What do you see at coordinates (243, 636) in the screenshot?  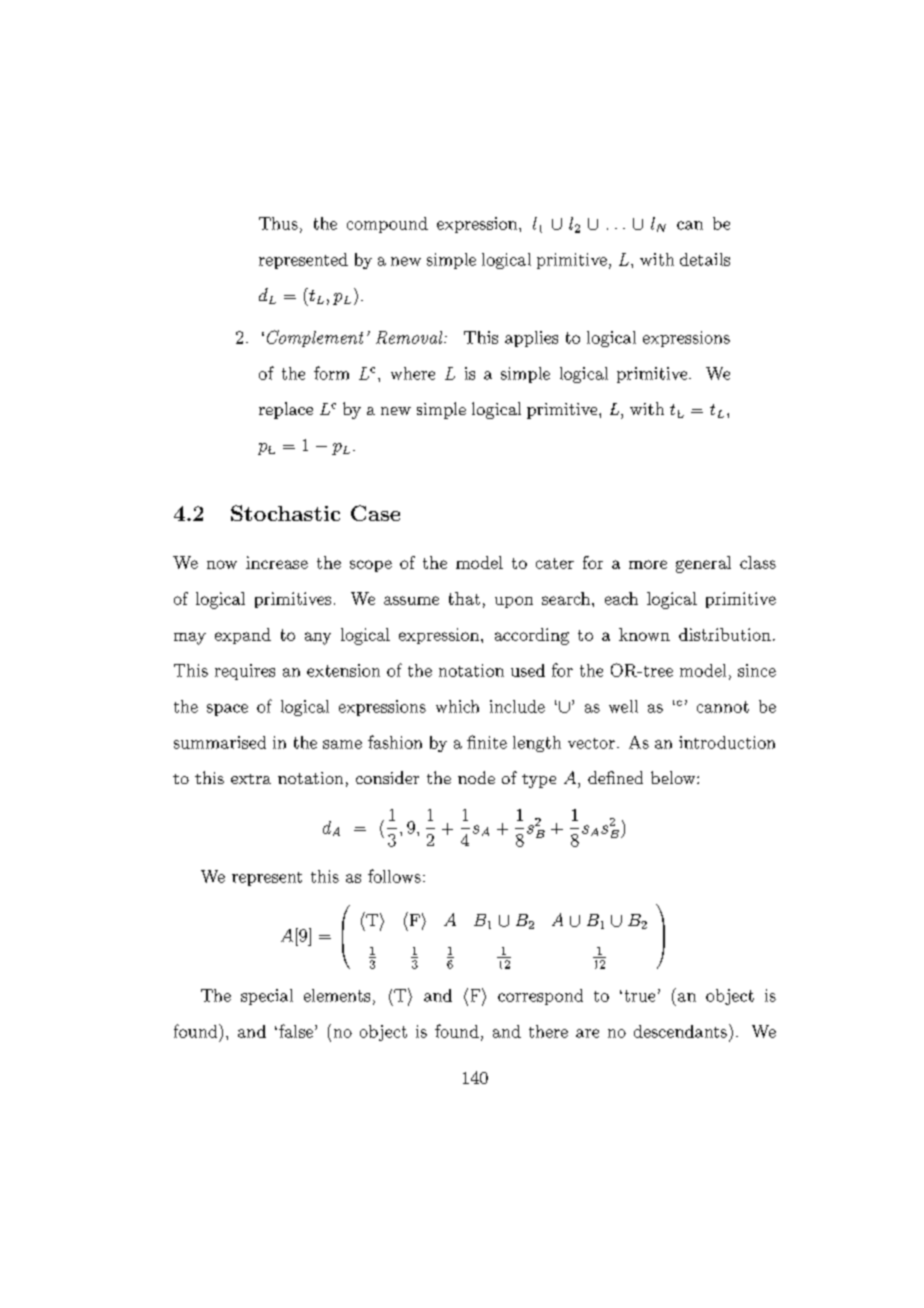 I see `expand` at bounding box center [243, 636].
